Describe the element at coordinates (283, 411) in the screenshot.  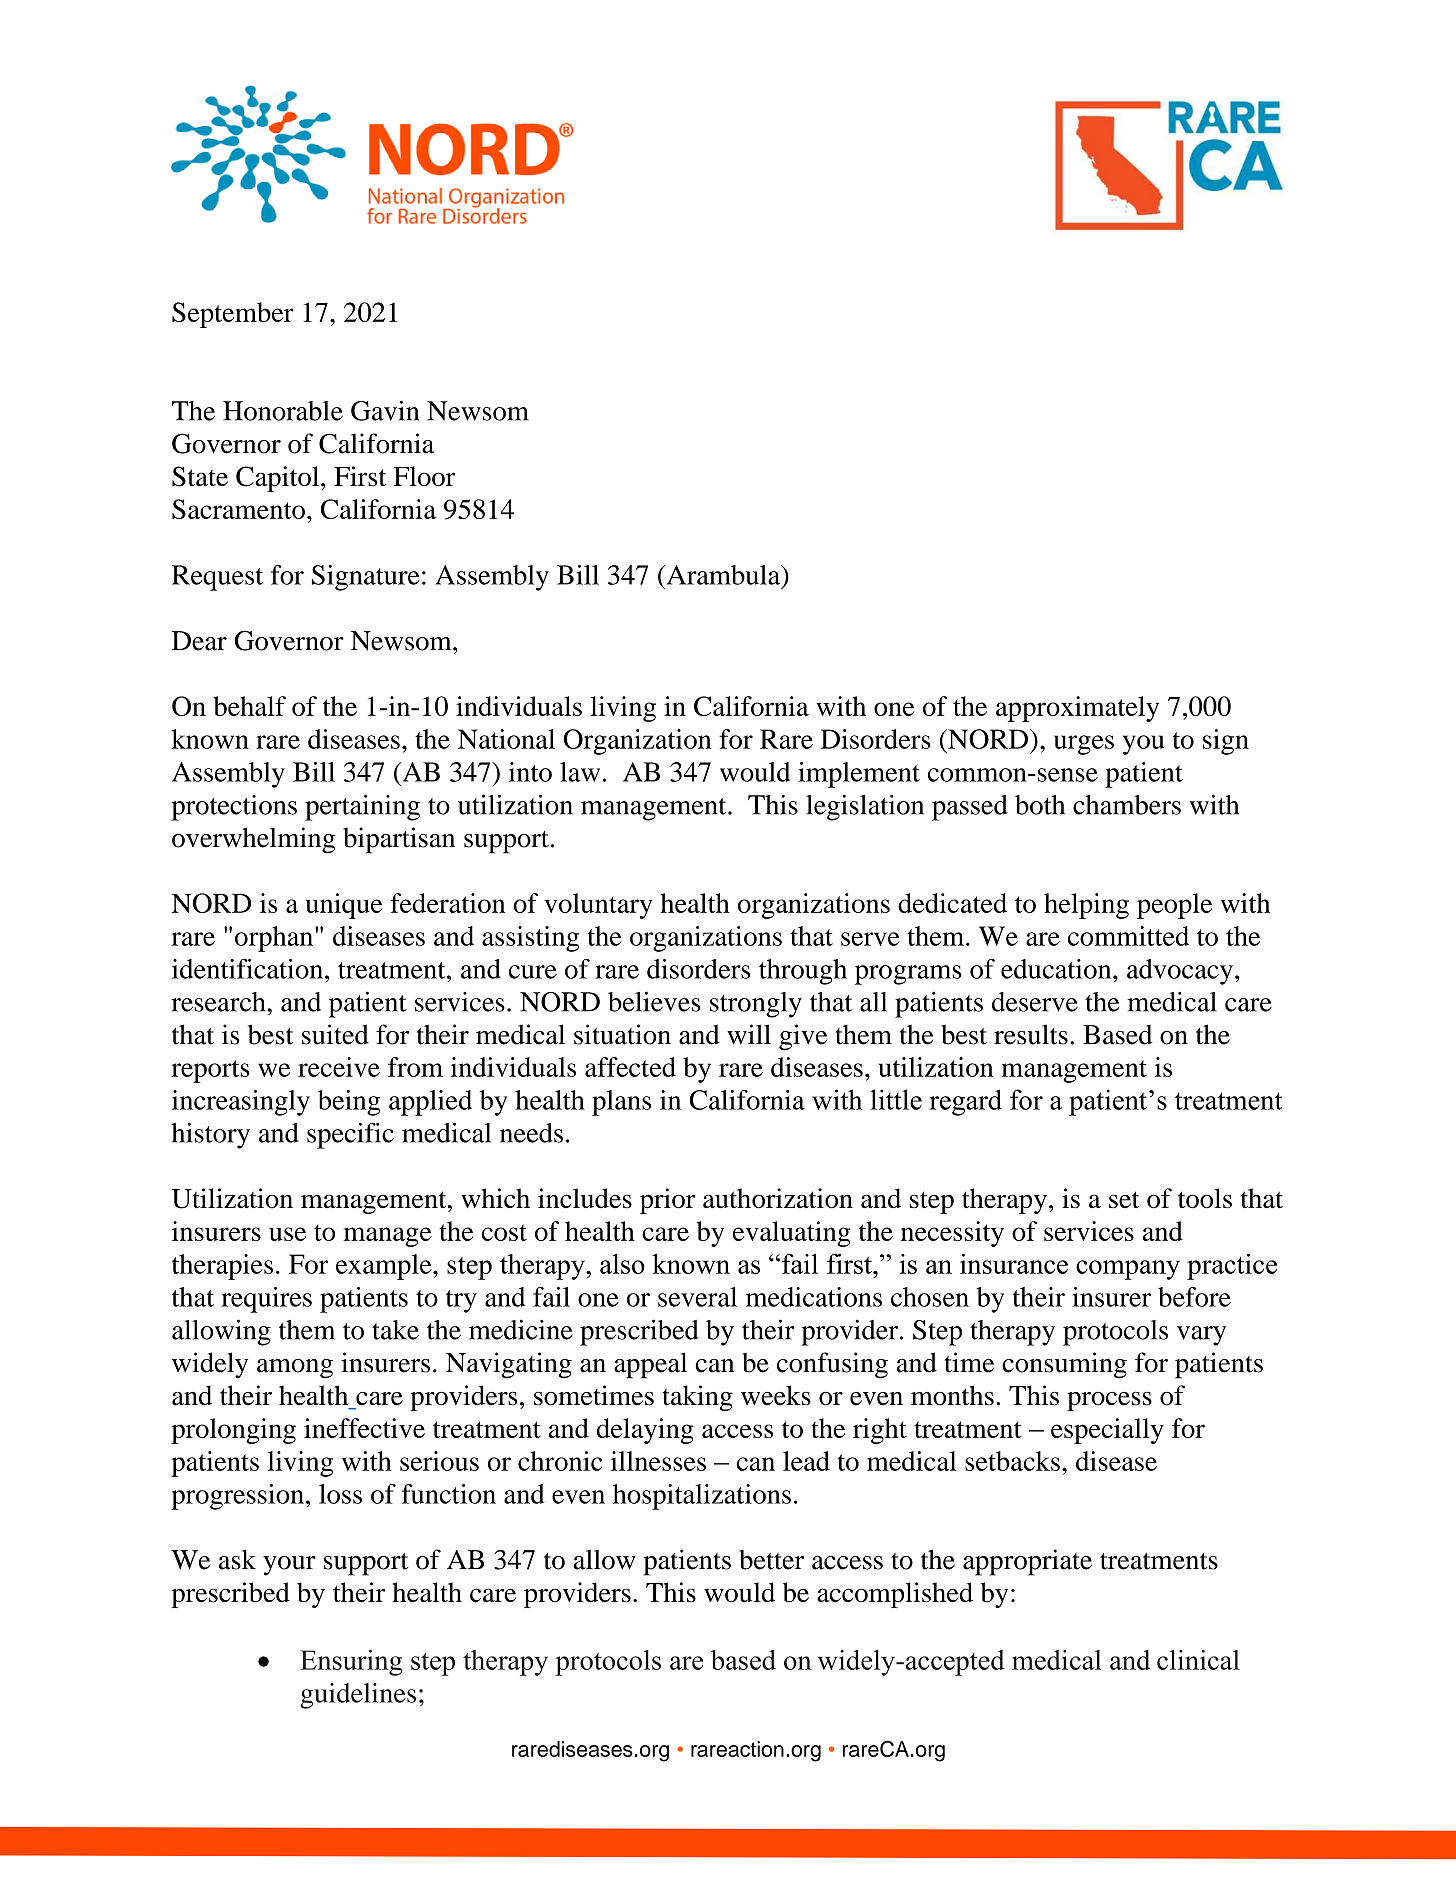
I see `Honorable` at that location.
